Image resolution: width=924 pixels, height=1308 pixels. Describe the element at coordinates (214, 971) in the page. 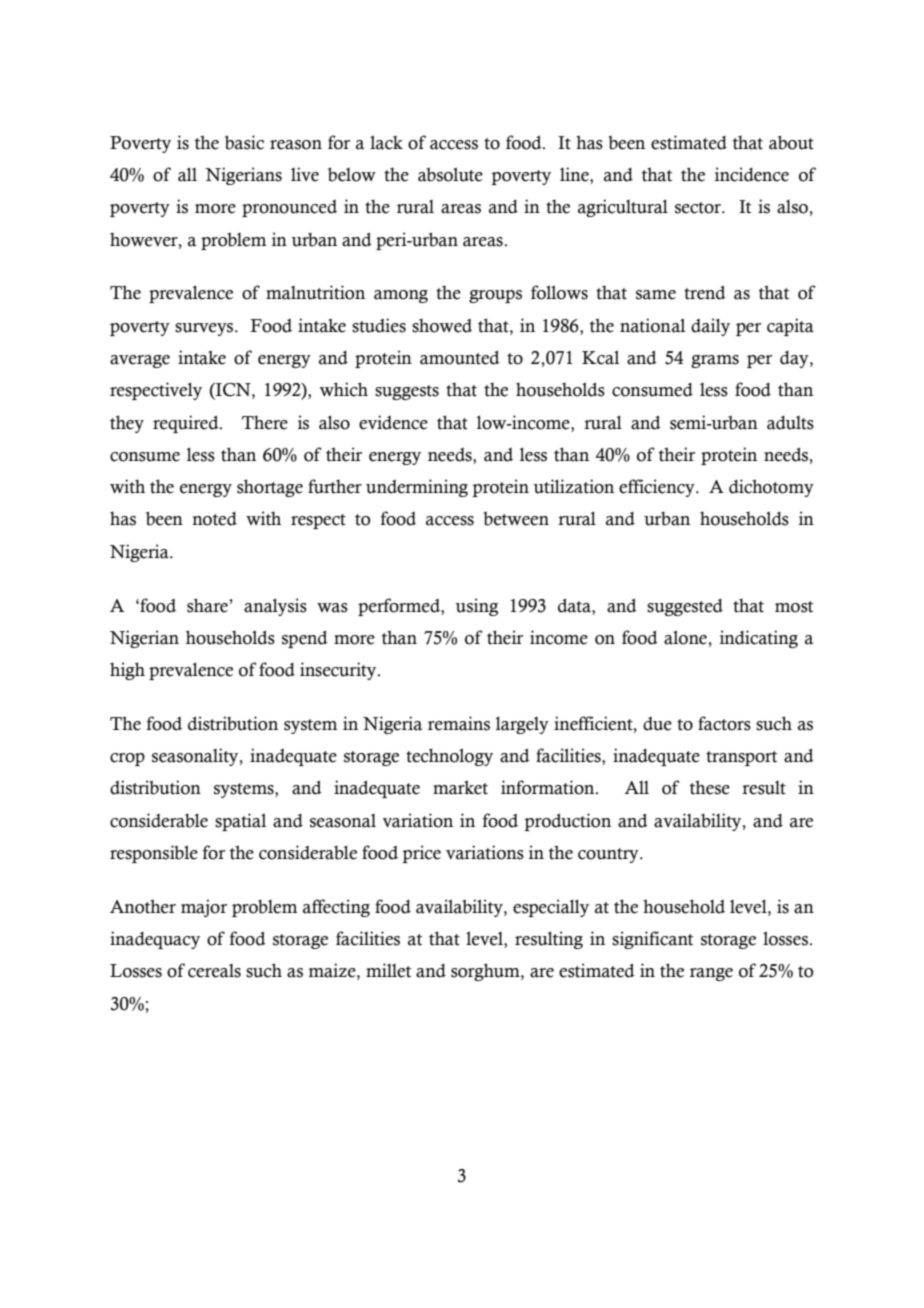

I see `cereals` at that location.
